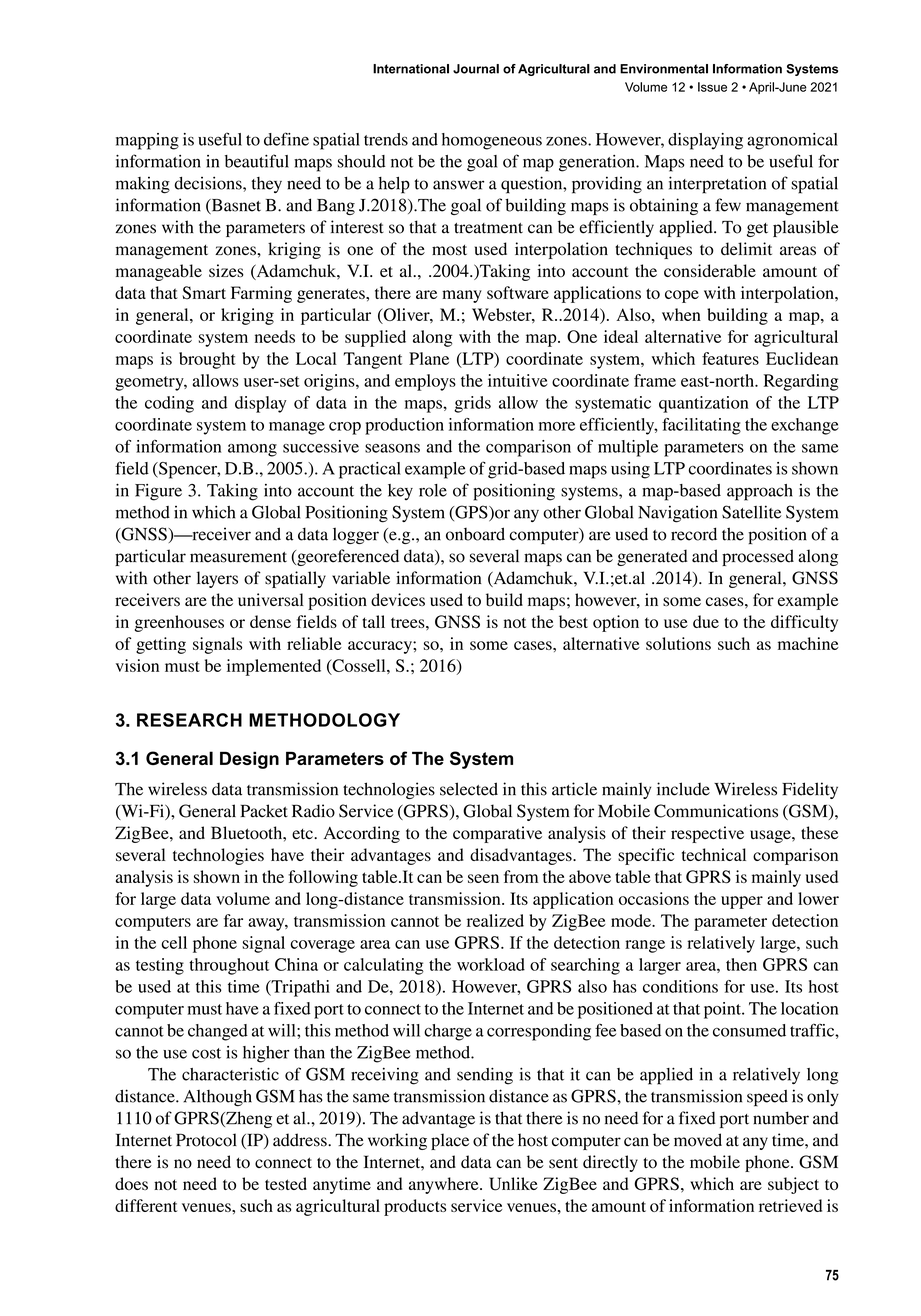 The width and height of the document is (921, 1316). I want to click on subject, so click(793, 1185).
